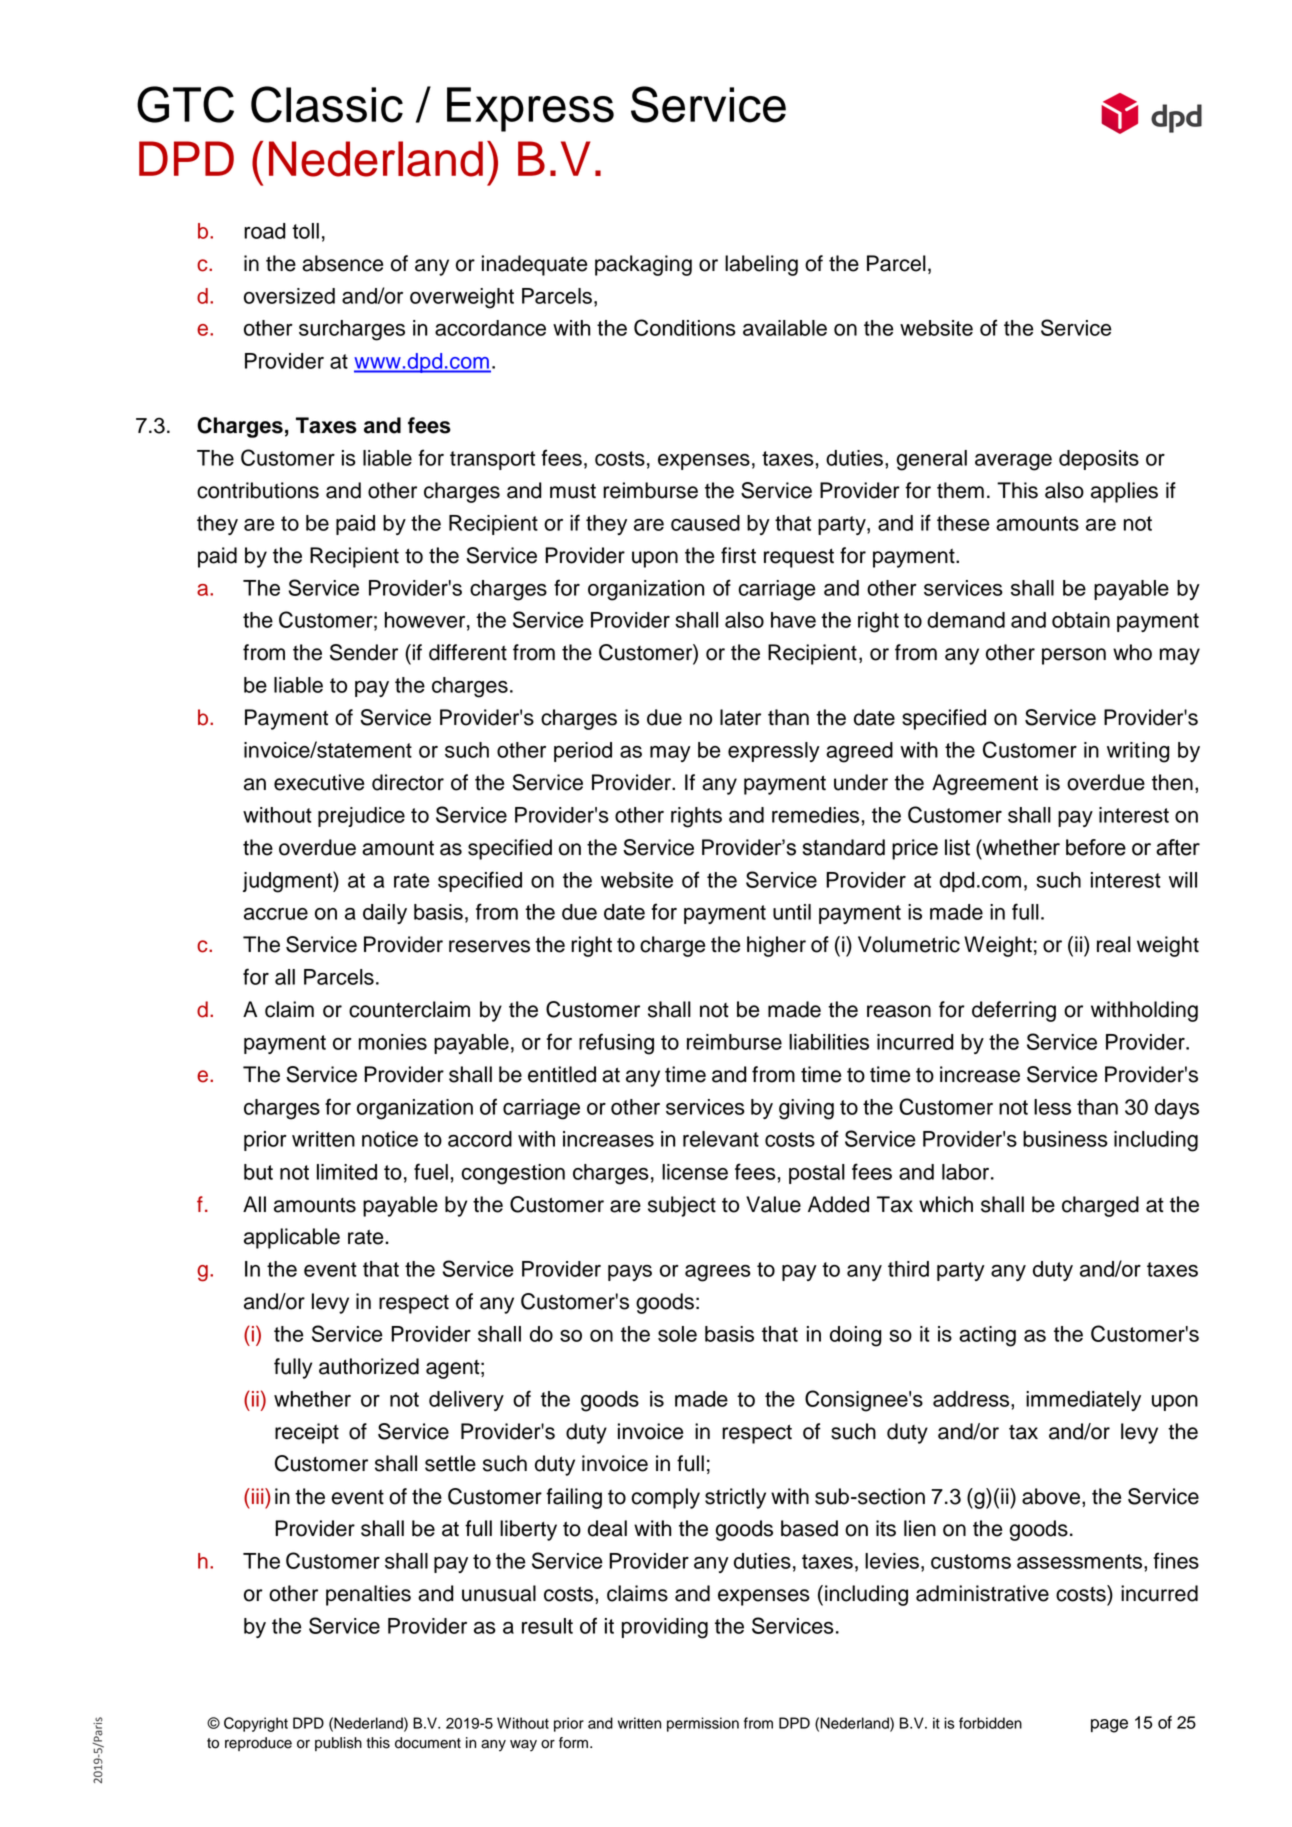  Describe the element at coordinates (338, 1744) in the screenshot. I see `publish` at that location.
